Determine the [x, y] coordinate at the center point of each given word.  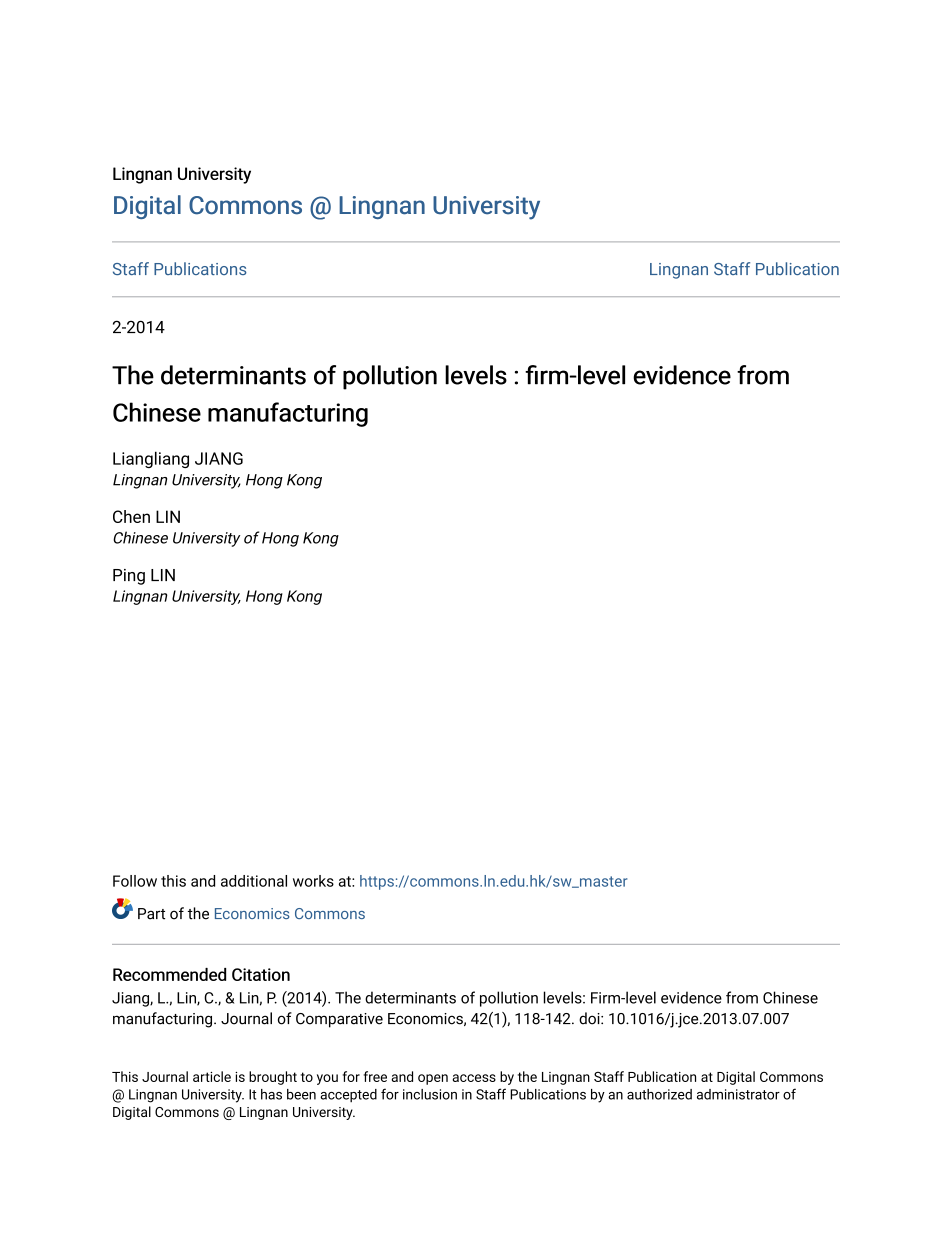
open [433, 1079]
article [212, 1076]
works [313, 881]
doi [590, 1018]
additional [254, 881]
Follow [135, 881]
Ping [129, 577]
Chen [131, 516]
